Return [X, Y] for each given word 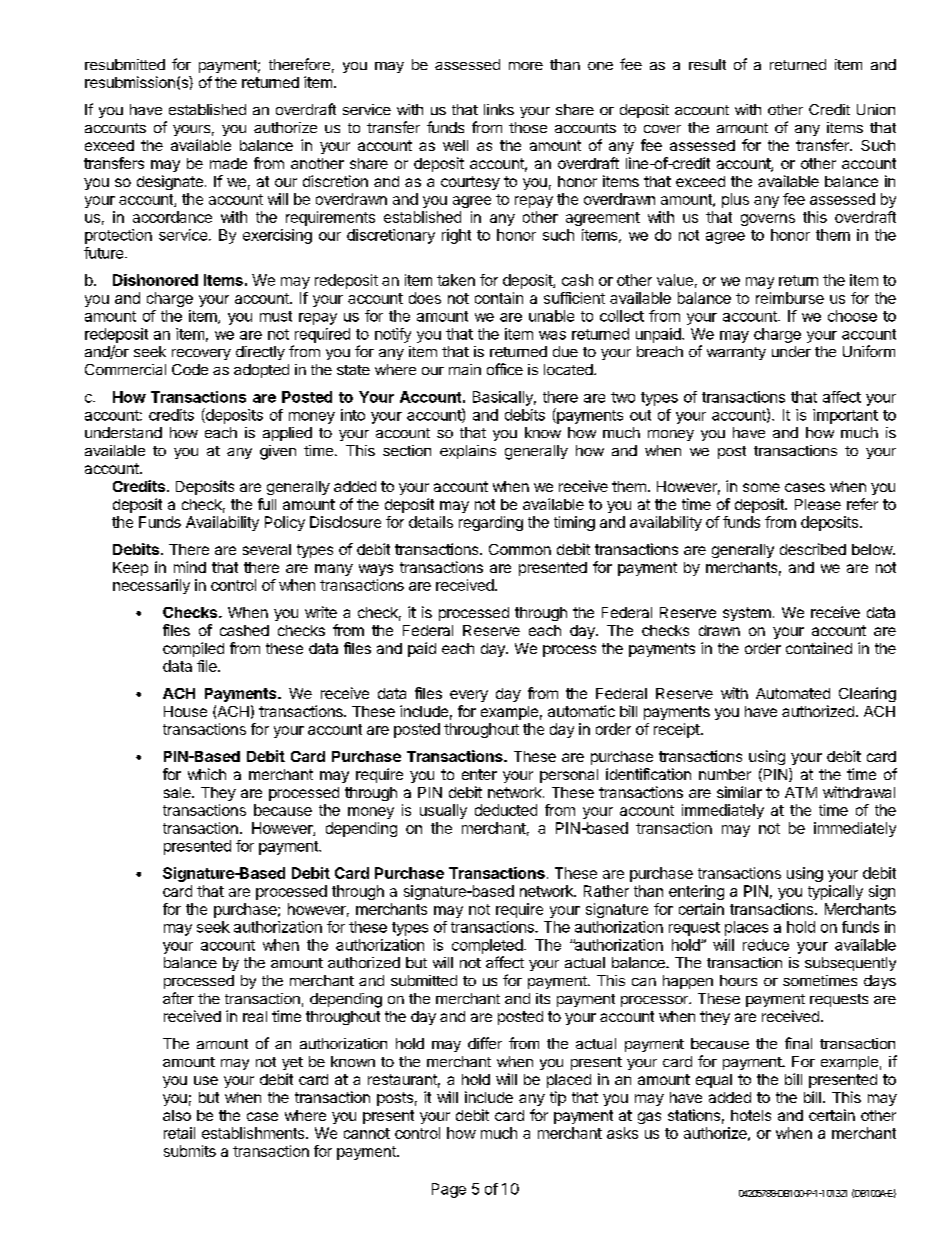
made [228, 163]
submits [190, 1151]
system [747, 614]
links [499, 109]
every [469, 696]
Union [876, 109]
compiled [193, 649]
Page [449, 1190]
